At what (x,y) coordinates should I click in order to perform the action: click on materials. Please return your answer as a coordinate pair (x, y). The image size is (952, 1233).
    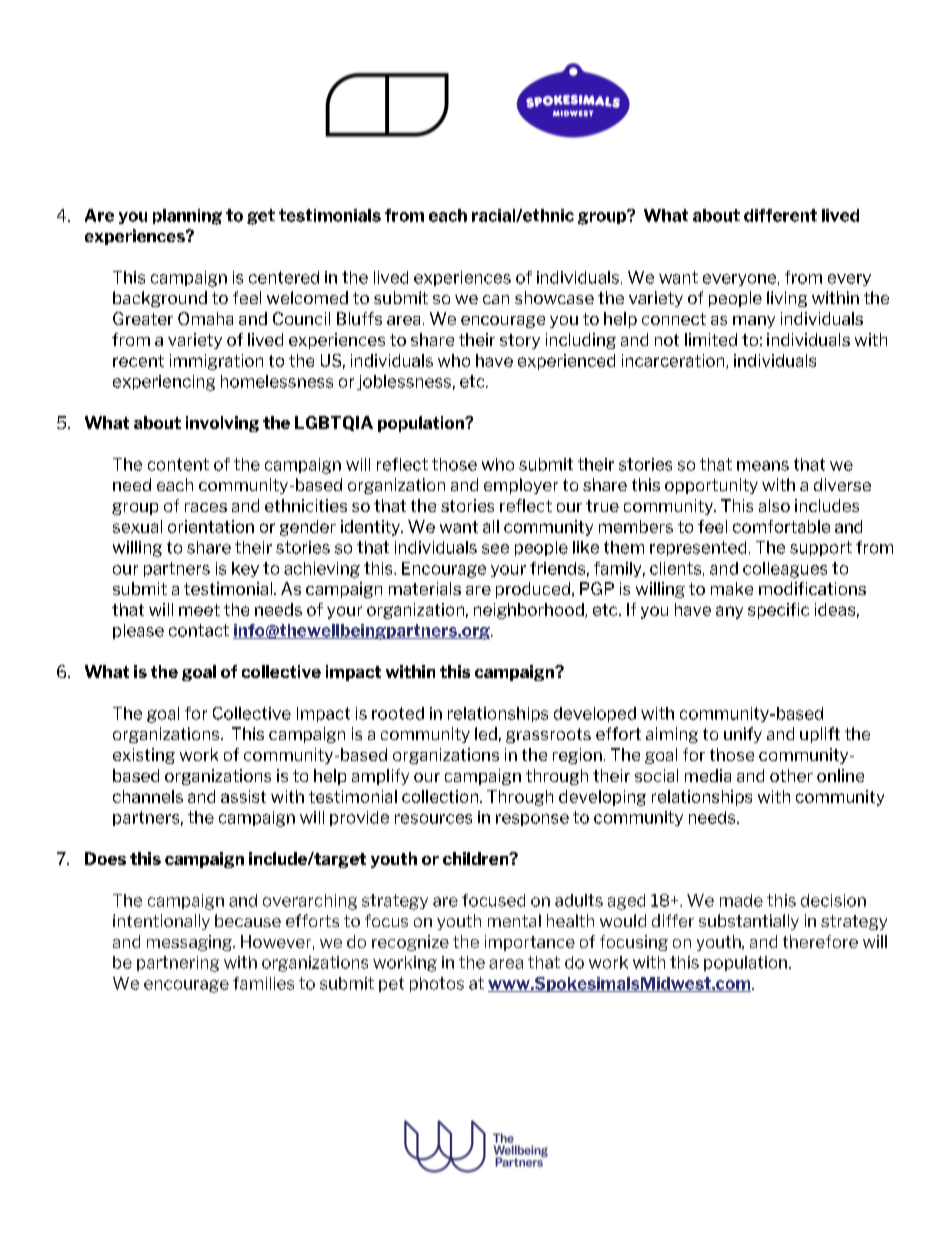
    Looking at the image, I should click on (425, 588).
